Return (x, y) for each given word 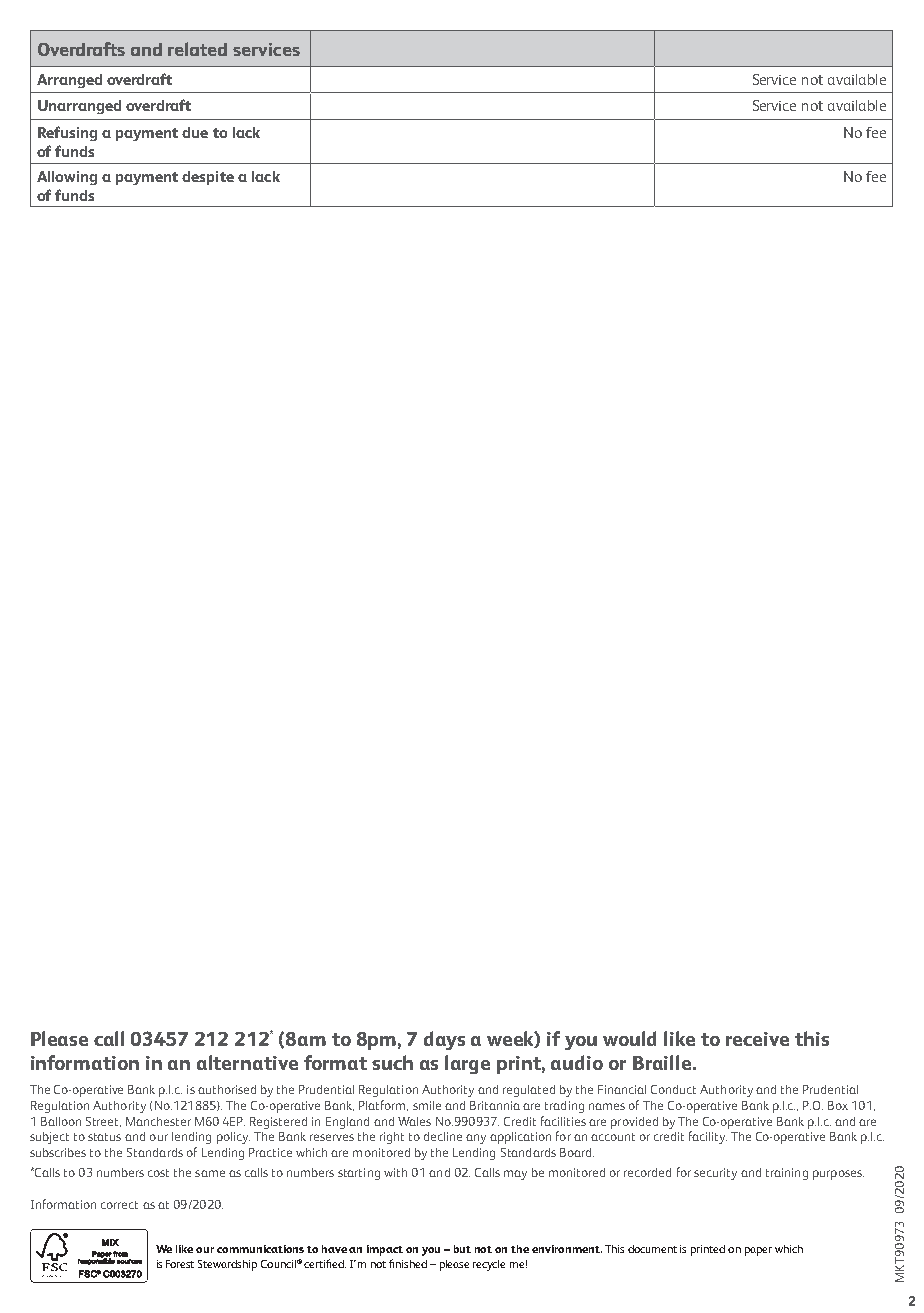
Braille (663, 1062)
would (629, 1038)
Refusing (67, 133)
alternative (247, 1062)
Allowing (67, 178)
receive (757, 1039)
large (467, 1064)
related (197, 49)
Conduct (673, 1089)
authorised (227, 1089)
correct (119, 1205)
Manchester (158, 1121)
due (195, 132)
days (444, 1040)
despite (208, 178)
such (392, 1062)
